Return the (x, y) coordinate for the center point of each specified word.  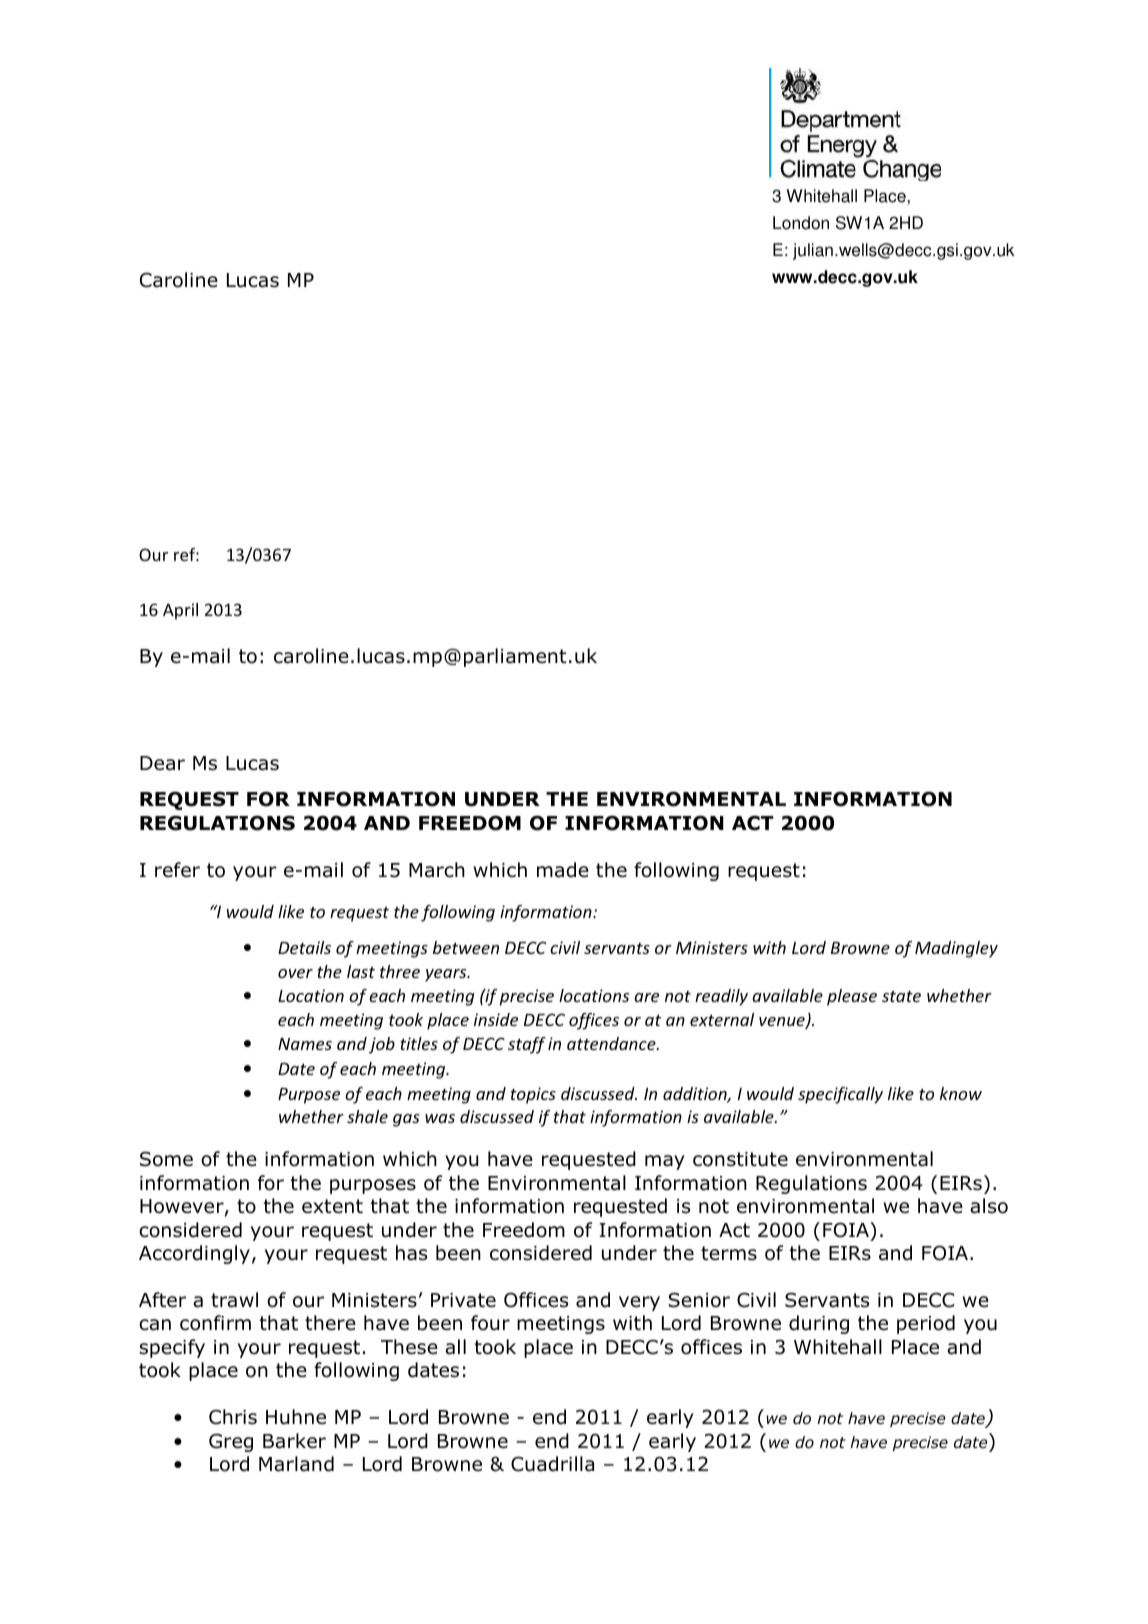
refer (177, 870)
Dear (162, 763)
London (801, 223)
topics (533, 1095)
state (901, 996)
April (180, 611)
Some (166, 1159)
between (466, 947)
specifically (840, 1095)
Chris (233, 1417)
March (437, 870)
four (490, 1323)
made (563, 870)
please (852, 997)
